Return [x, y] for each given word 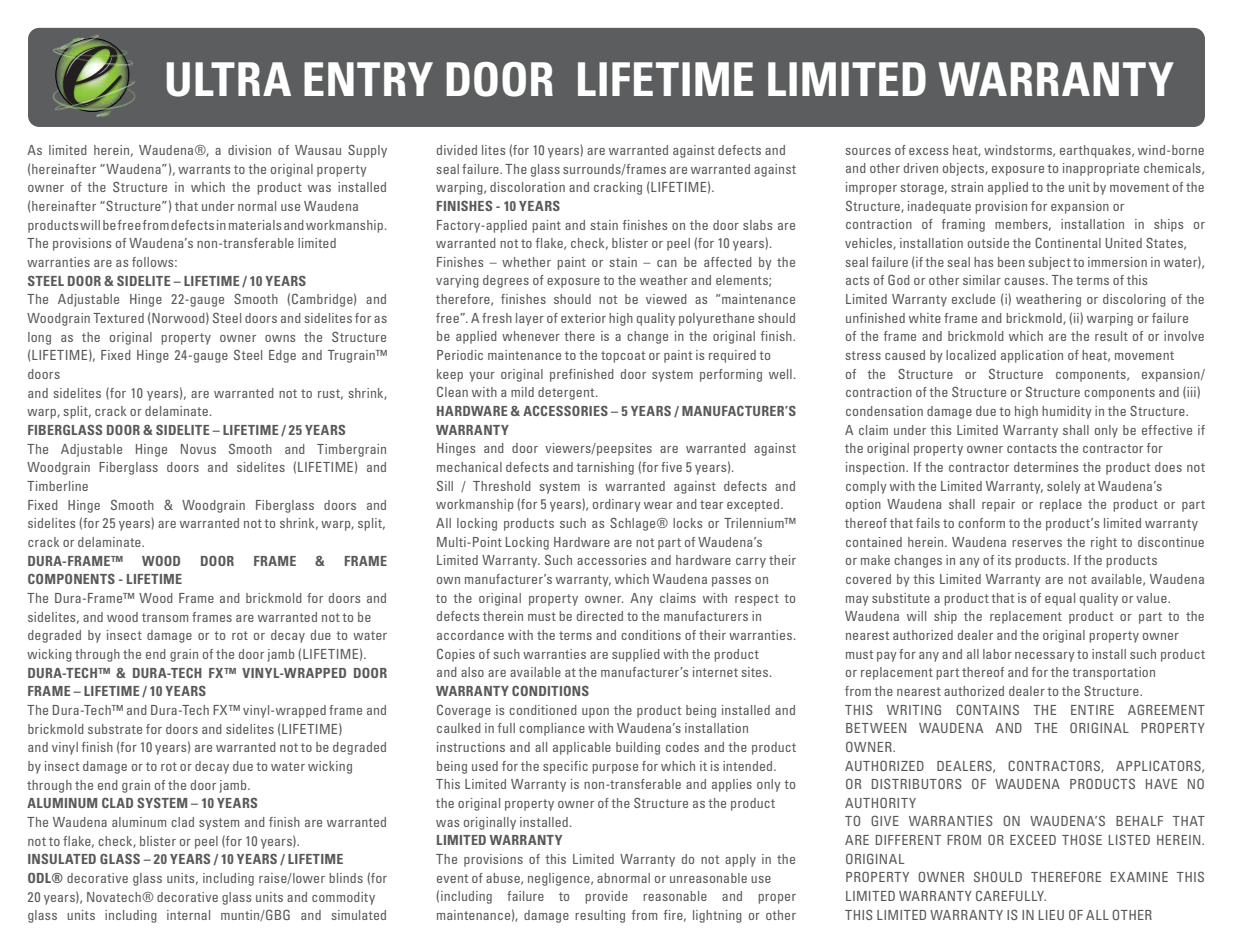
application [1032, 356]
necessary [1045, 657]
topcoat [623, 357]
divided [457, 150]
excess [928, 151]
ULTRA [229, 79]
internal [188, 915]
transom [165, 617]
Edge [282, 356]
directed [600, 616]
